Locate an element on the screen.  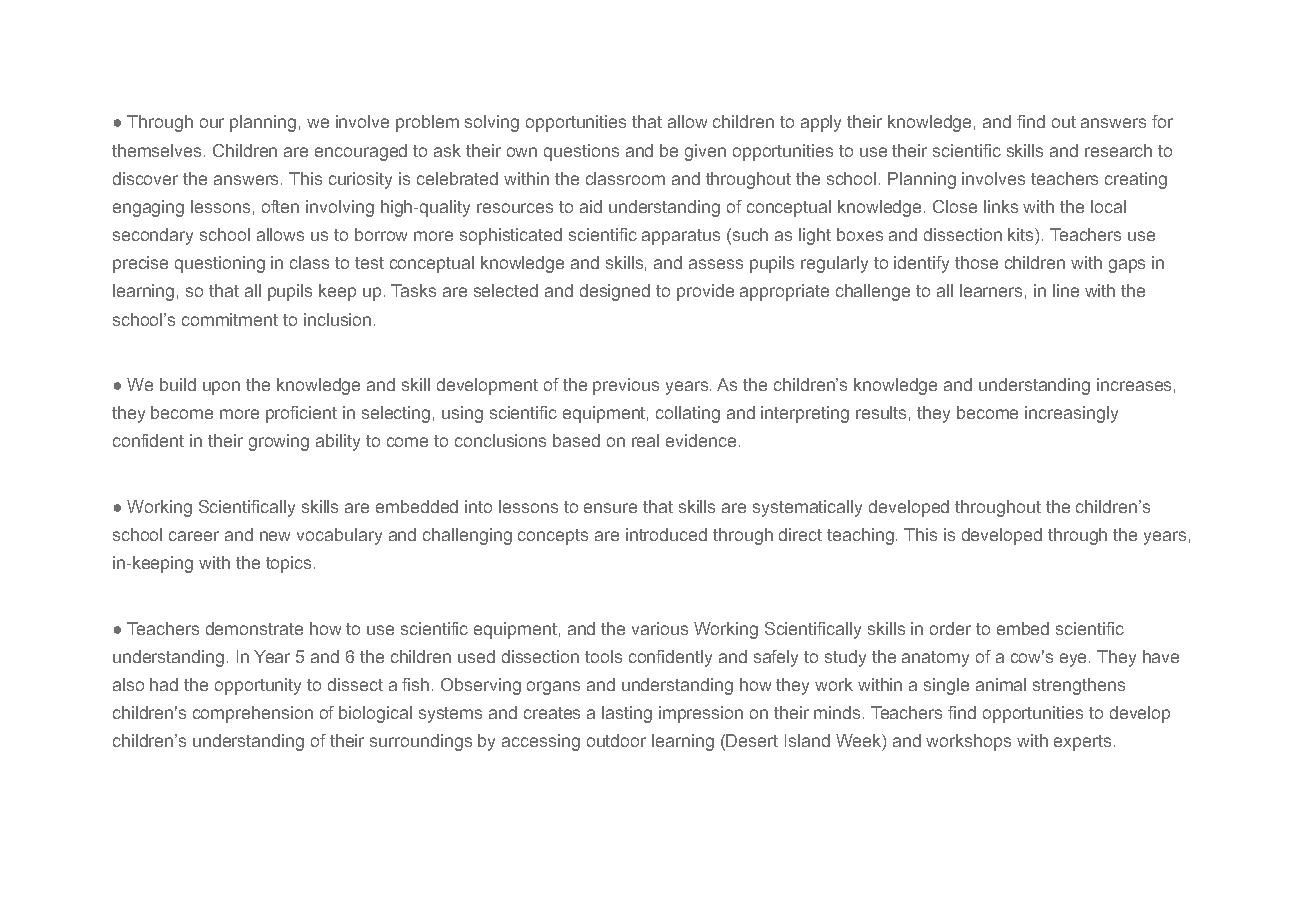
growing is located at coordinates (279, 442).
